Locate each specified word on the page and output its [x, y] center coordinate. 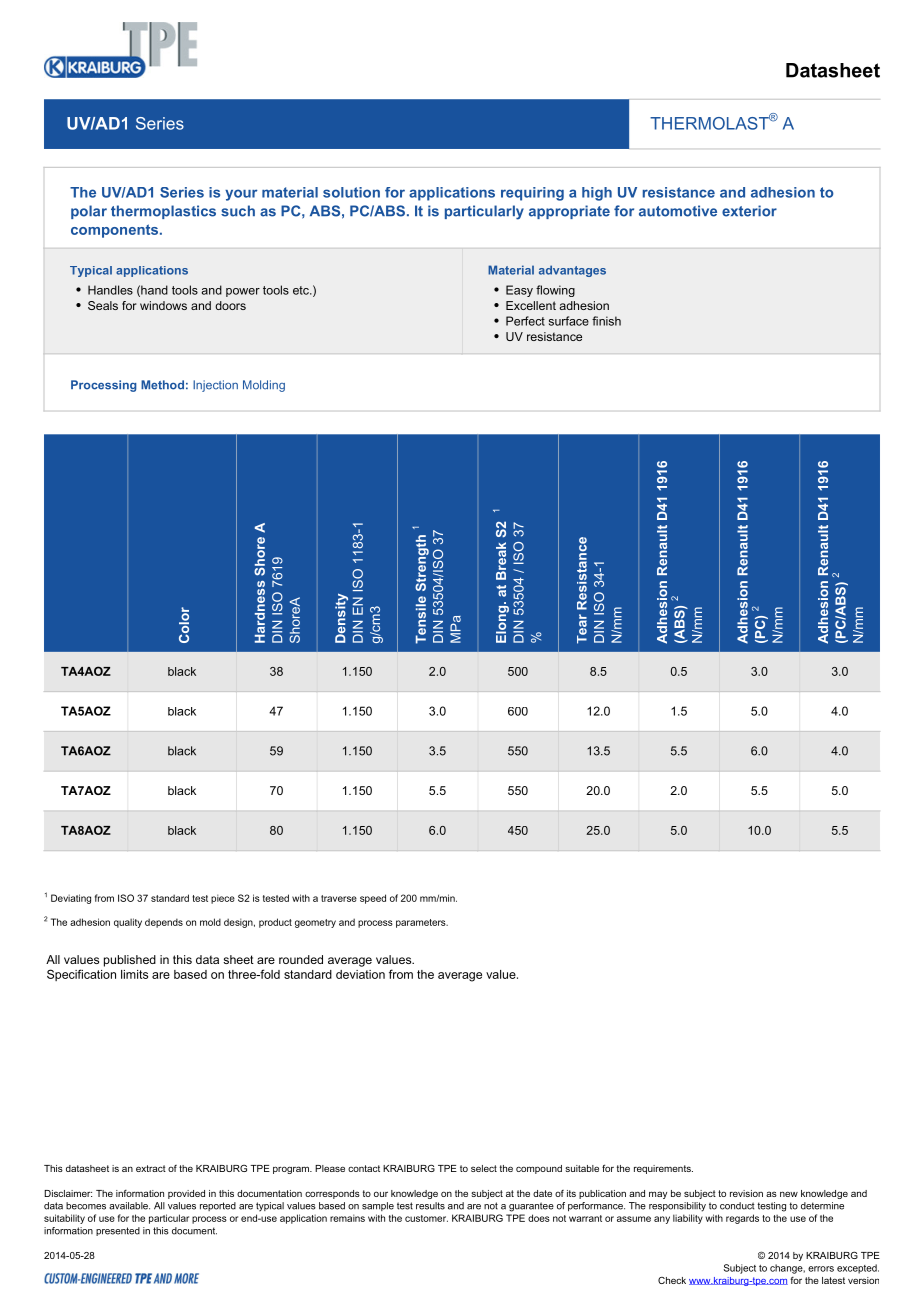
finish [606, 321]
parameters [422, 923]
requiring [532, 194]
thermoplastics [163, 212]
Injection [215, 386]
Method [162, 385]
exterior [749, 211]
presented [118, 1231]
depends [164, 923]
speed [373, 899]
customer [426, 1218]
